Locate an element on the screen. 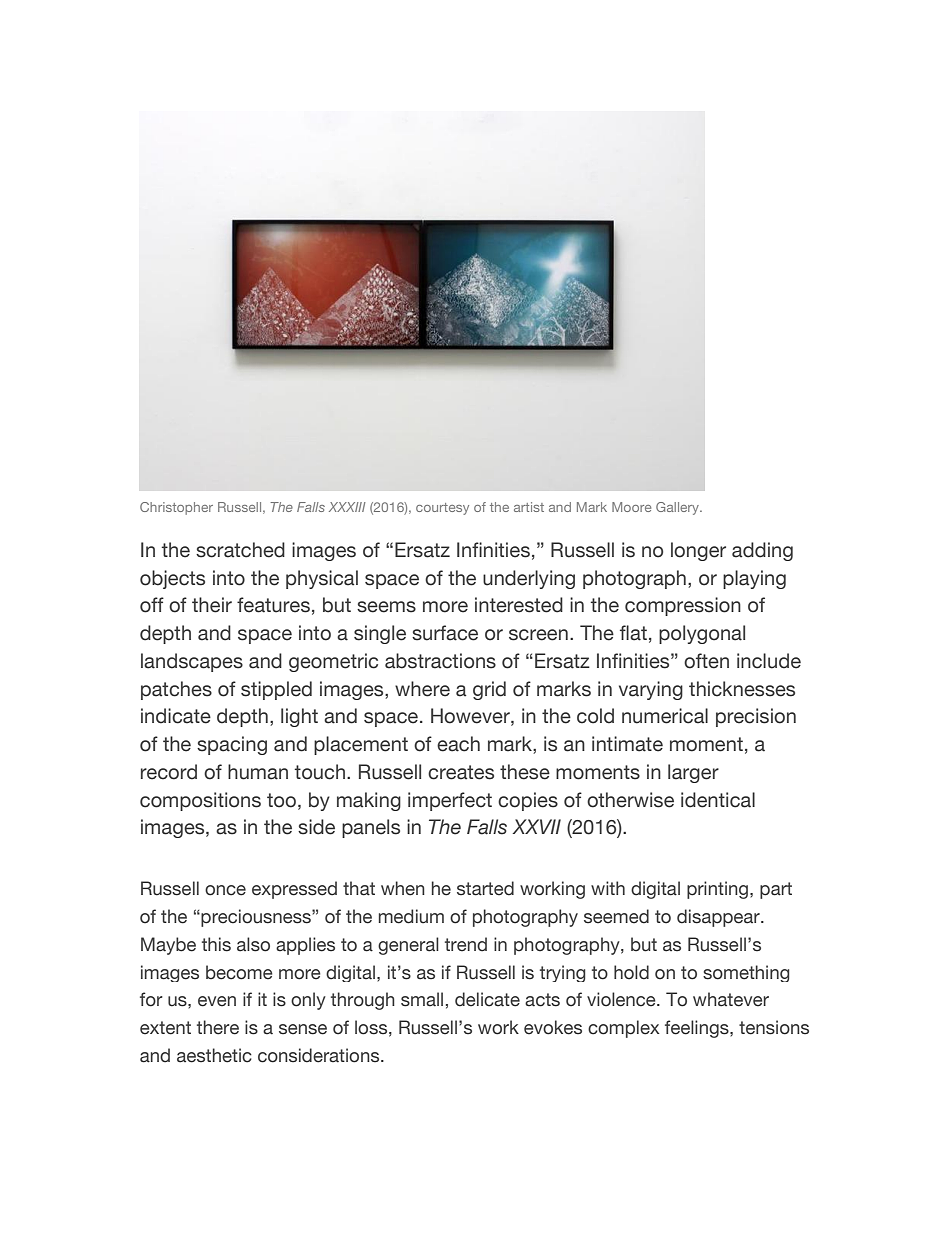  Christopher is located at coordinates (176, 508).
